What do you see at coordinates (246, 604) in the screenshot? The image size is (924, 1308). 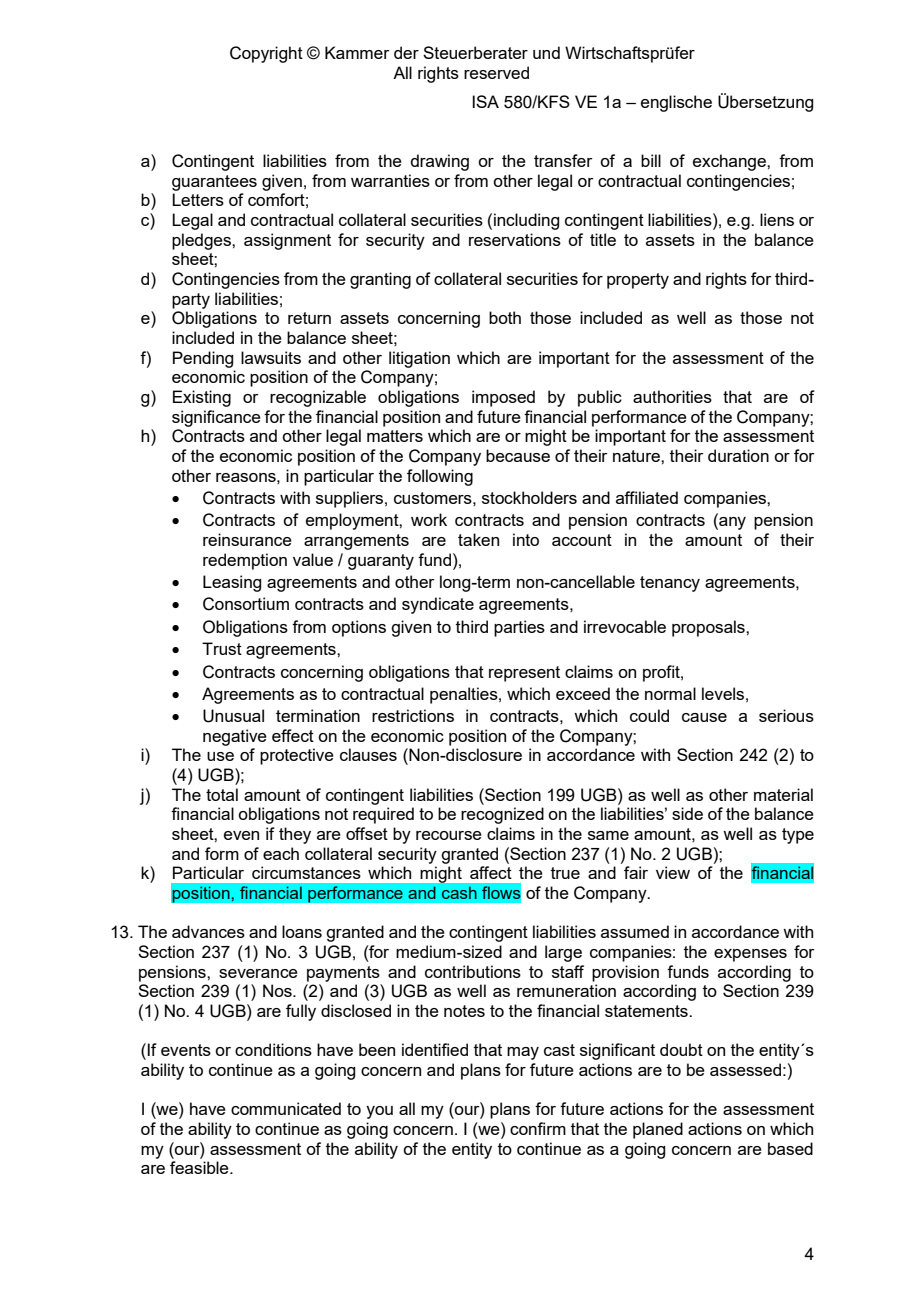 I see `Consortium` at bounding box center [246, 604].
